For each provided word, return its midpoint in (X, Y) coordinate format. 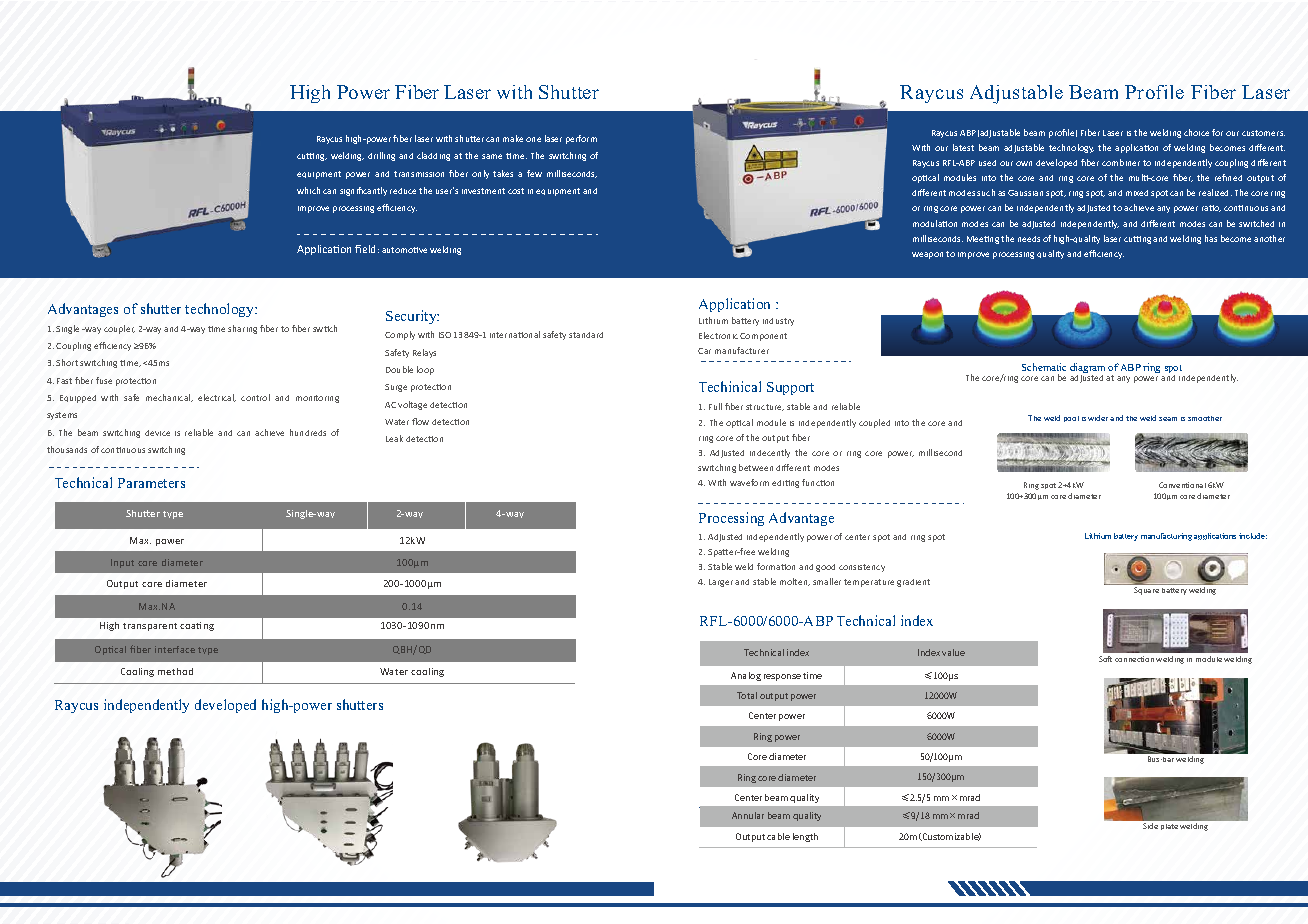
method (175, 671)
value (953, 652)
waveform (749, 482)
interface (175, 649)
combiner (1121, 162)
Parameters (151, 483)
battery (1126, 537)
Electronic (718, 335)
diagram (1087, 369)
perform (581, 139)
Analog (746, 676)
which (308, 190)
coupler (119, 329)
